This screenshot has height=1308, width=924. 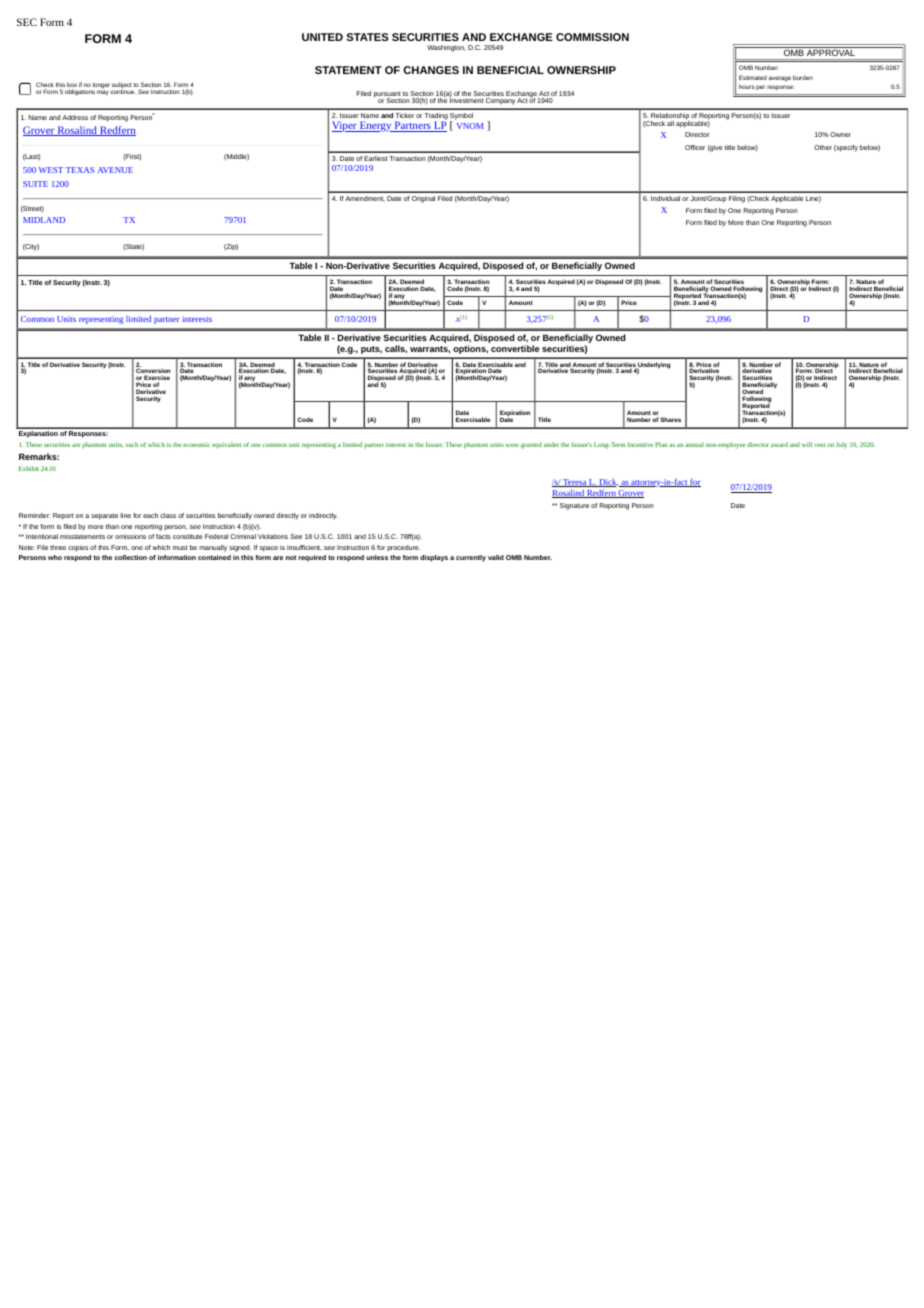 I want to click on Individual, so click(x=665, y=198).
